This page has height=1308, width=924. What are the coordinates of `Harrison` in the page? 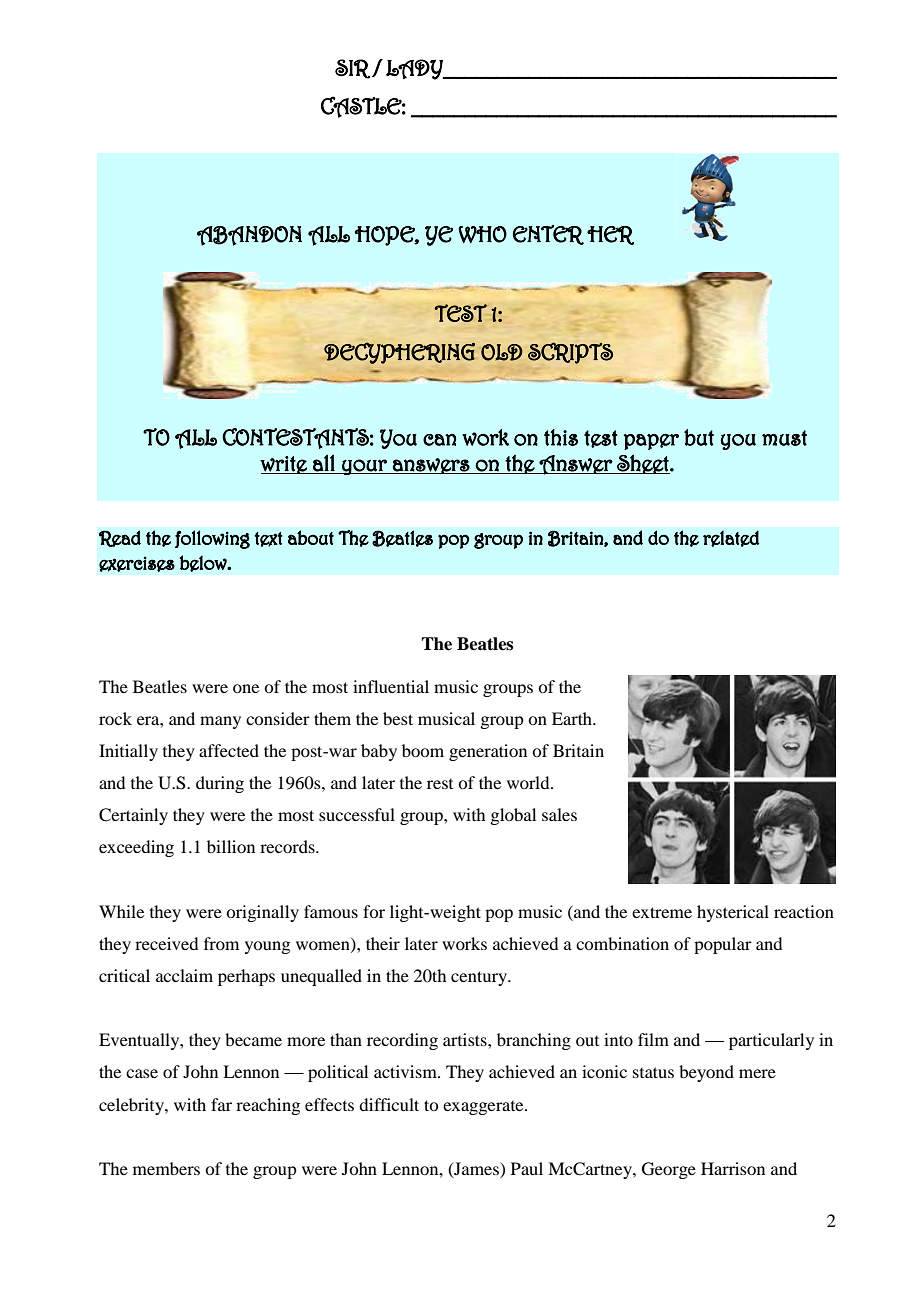 It's located at (733, 1168).
